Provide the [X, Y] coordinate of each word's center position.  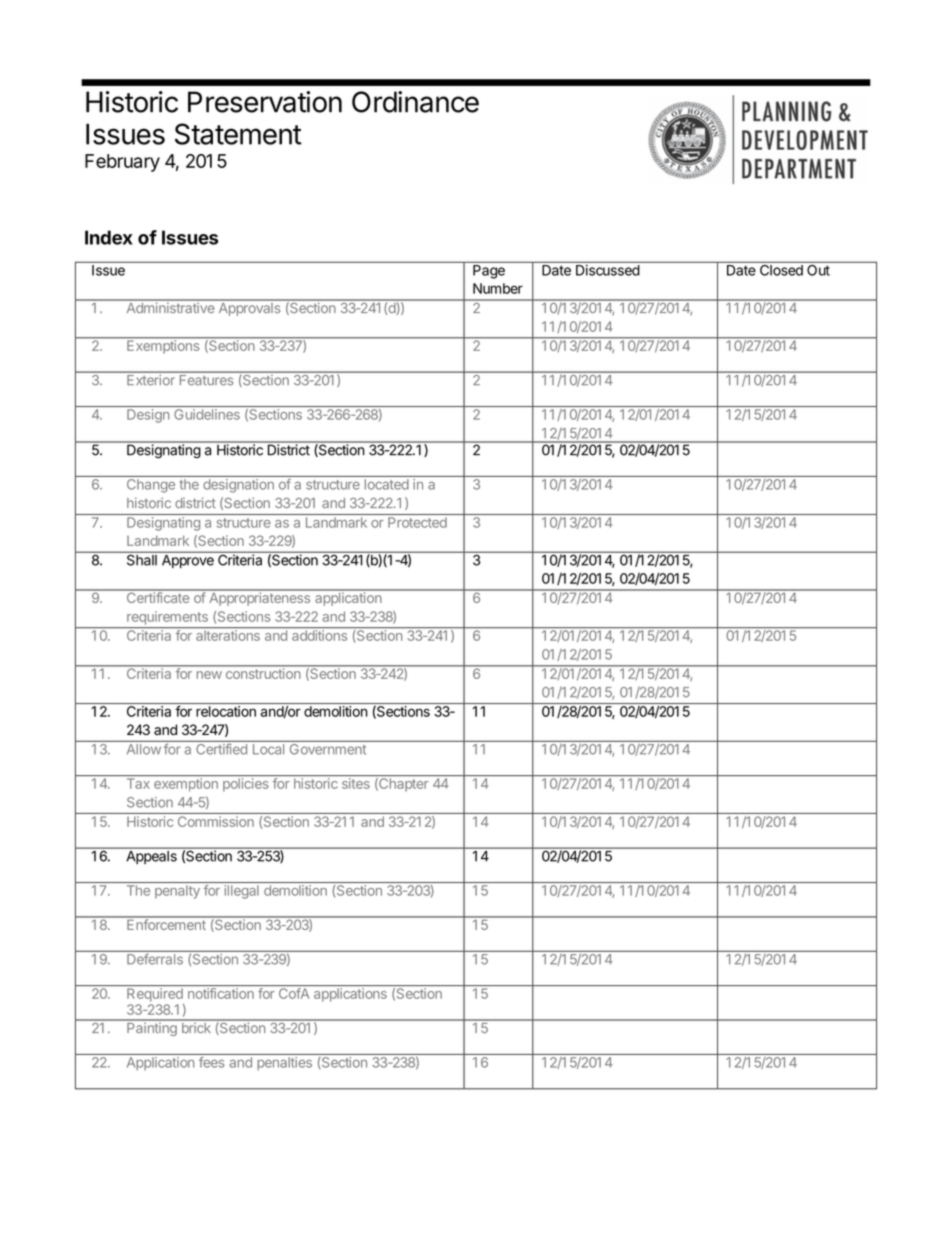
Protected [417, 522]
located [387, 484]
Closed [781, 269]
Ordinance [415, 102]
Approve [188, 561]
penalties [285, 1063]
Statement [238, 134]
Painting [152, 1028]
